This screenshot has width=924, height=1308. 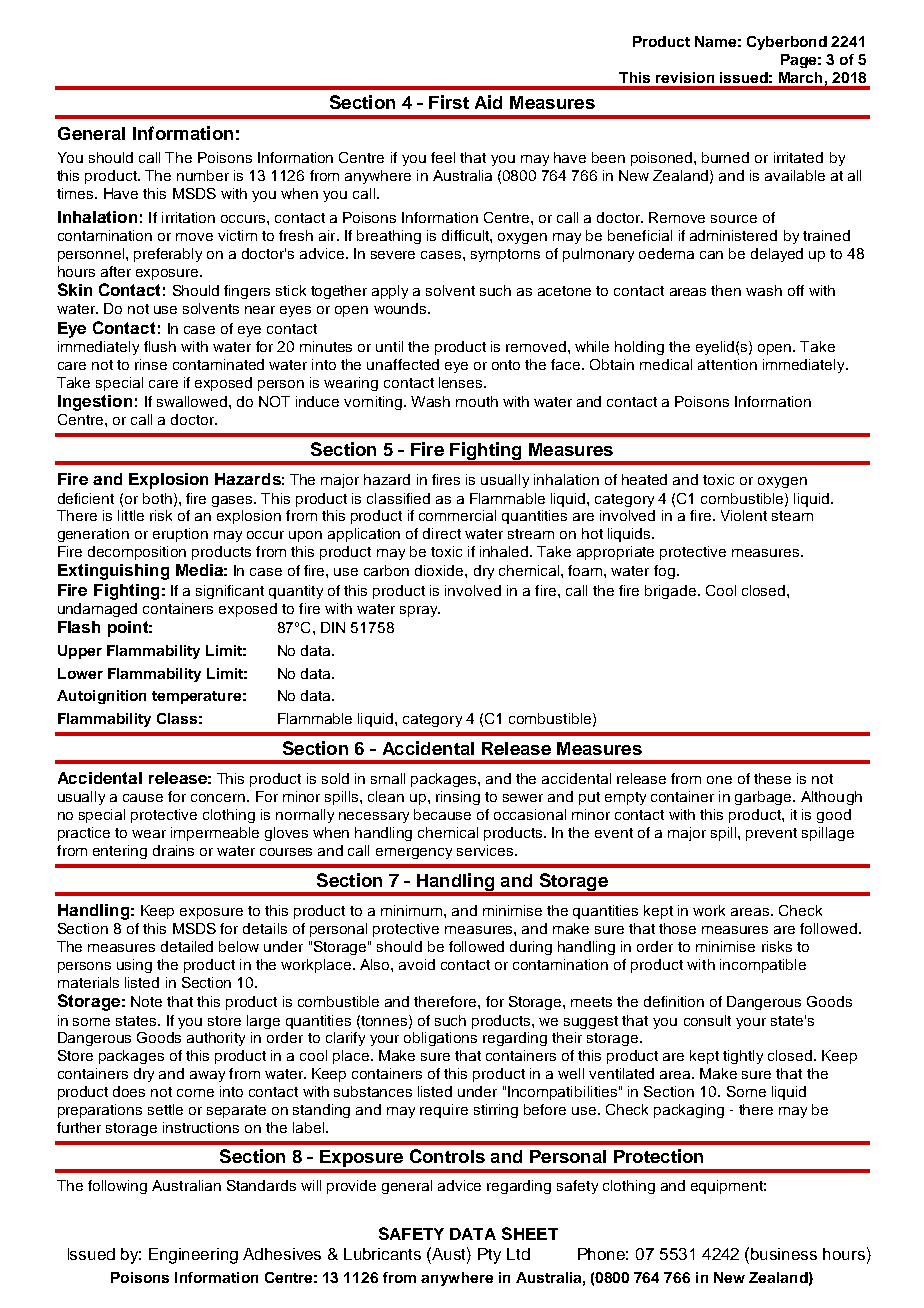 What do you see at coordinates (457, 515) in the screenshot?
I see `commercial` at bounding box center [457, 515].
